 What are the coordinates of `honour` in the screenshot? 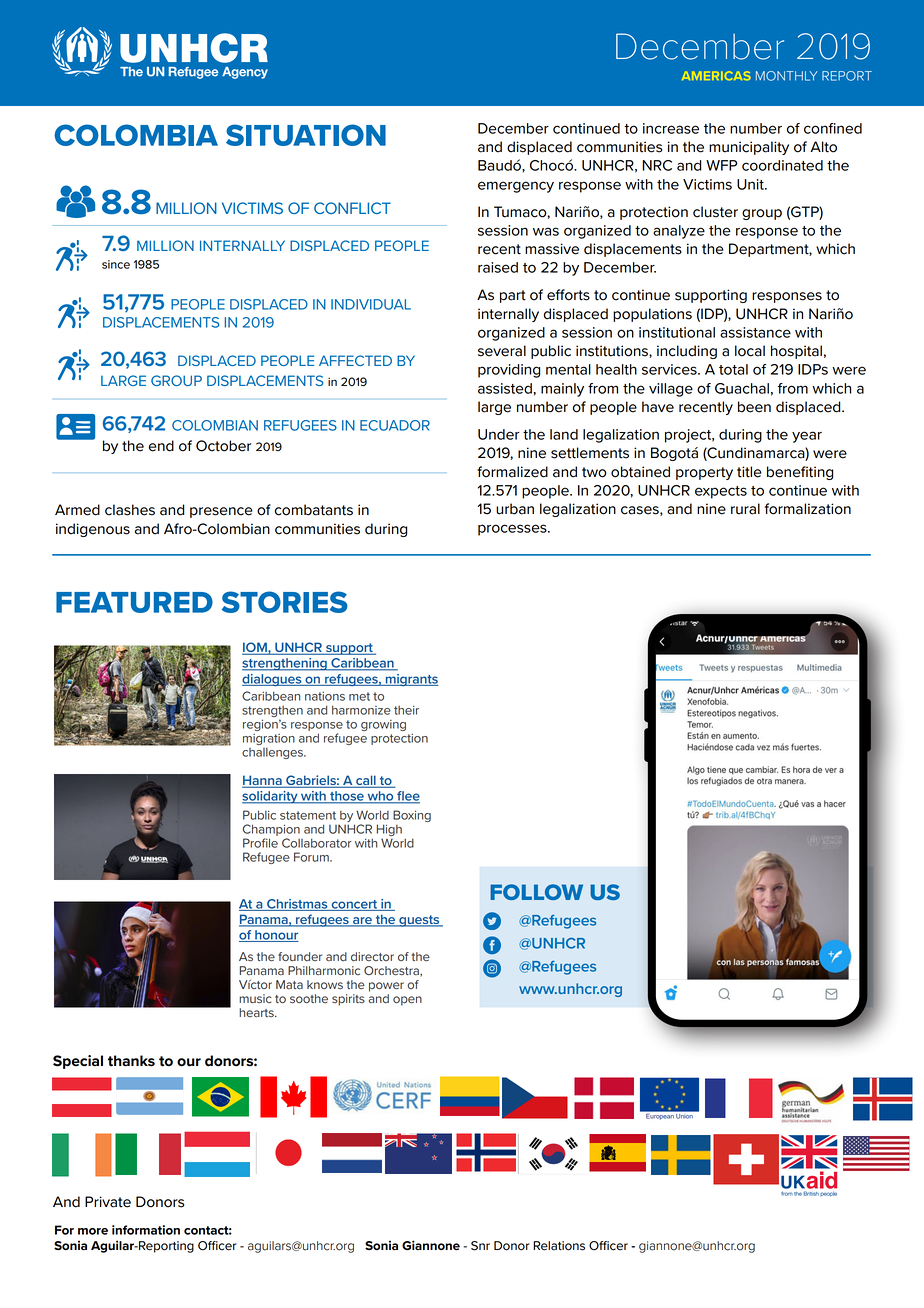 It's located at (276, 936).
